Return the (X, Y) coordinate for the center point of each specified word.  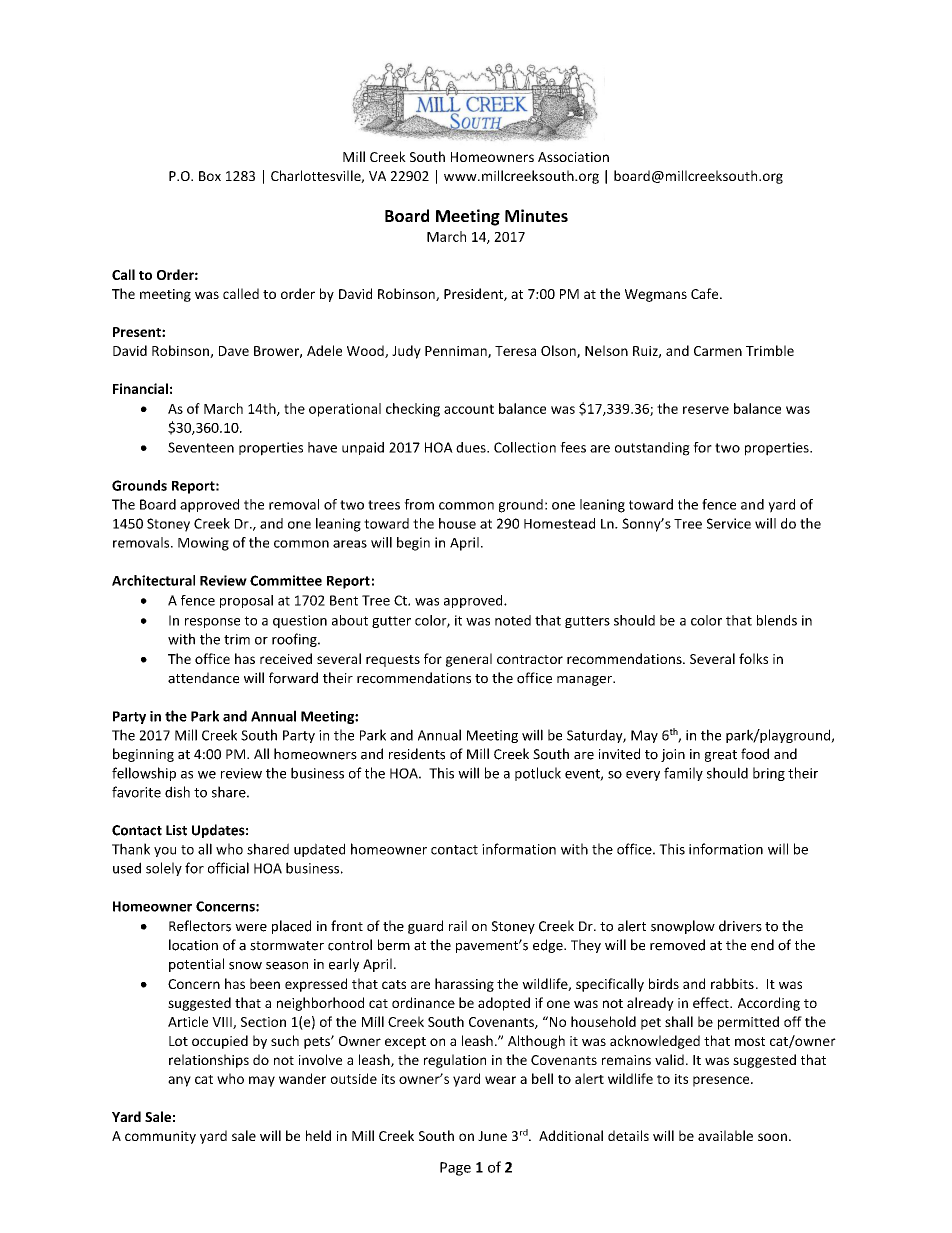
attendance (203, 678)
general (469, 660)
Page (455, 1169)
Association (573, 157)
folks (753, 658)
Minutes (536, 215)
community (160, 1137)
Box (210, 176)
